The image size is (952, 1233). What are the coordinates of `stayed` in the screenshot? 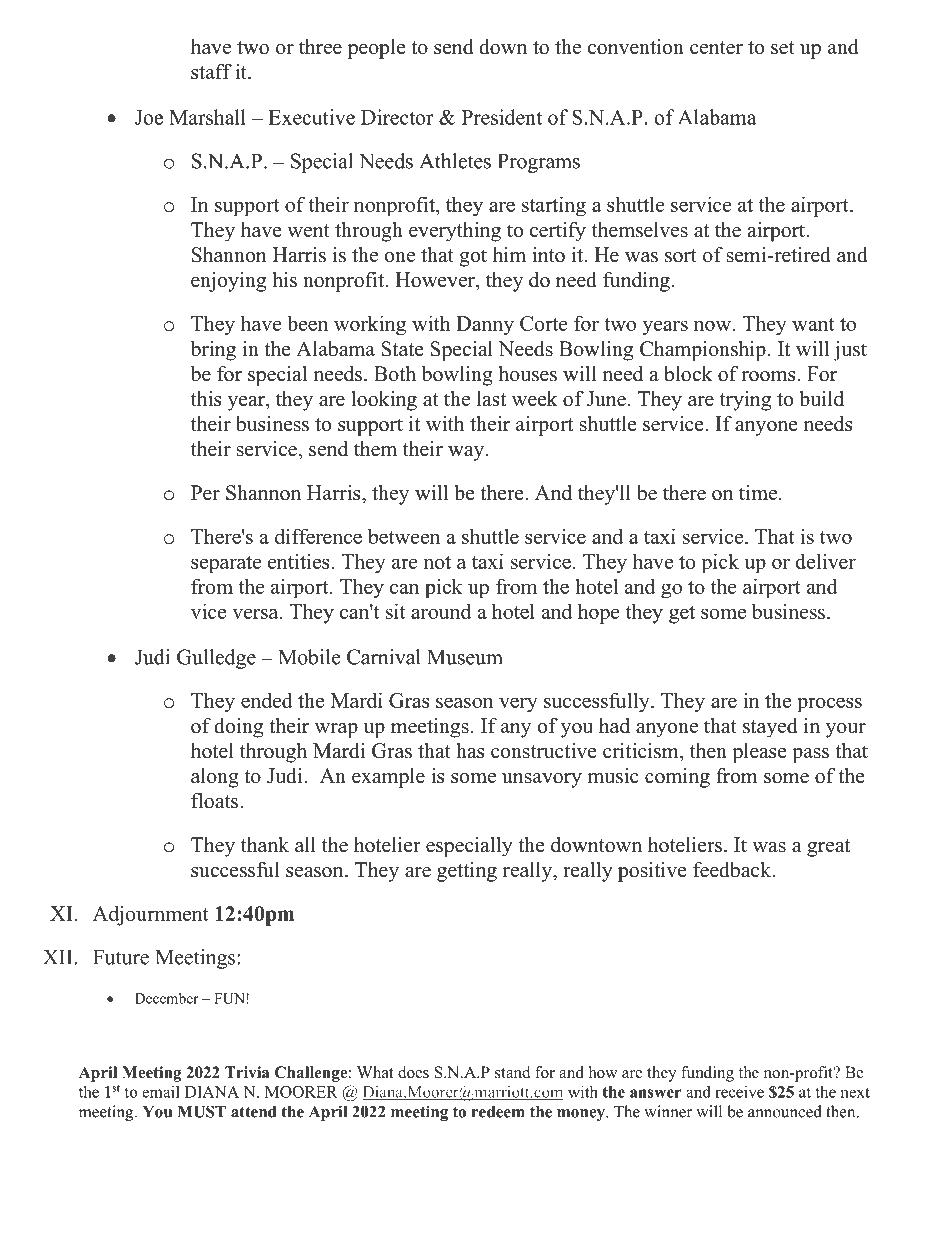 It's located at (770, 728).
